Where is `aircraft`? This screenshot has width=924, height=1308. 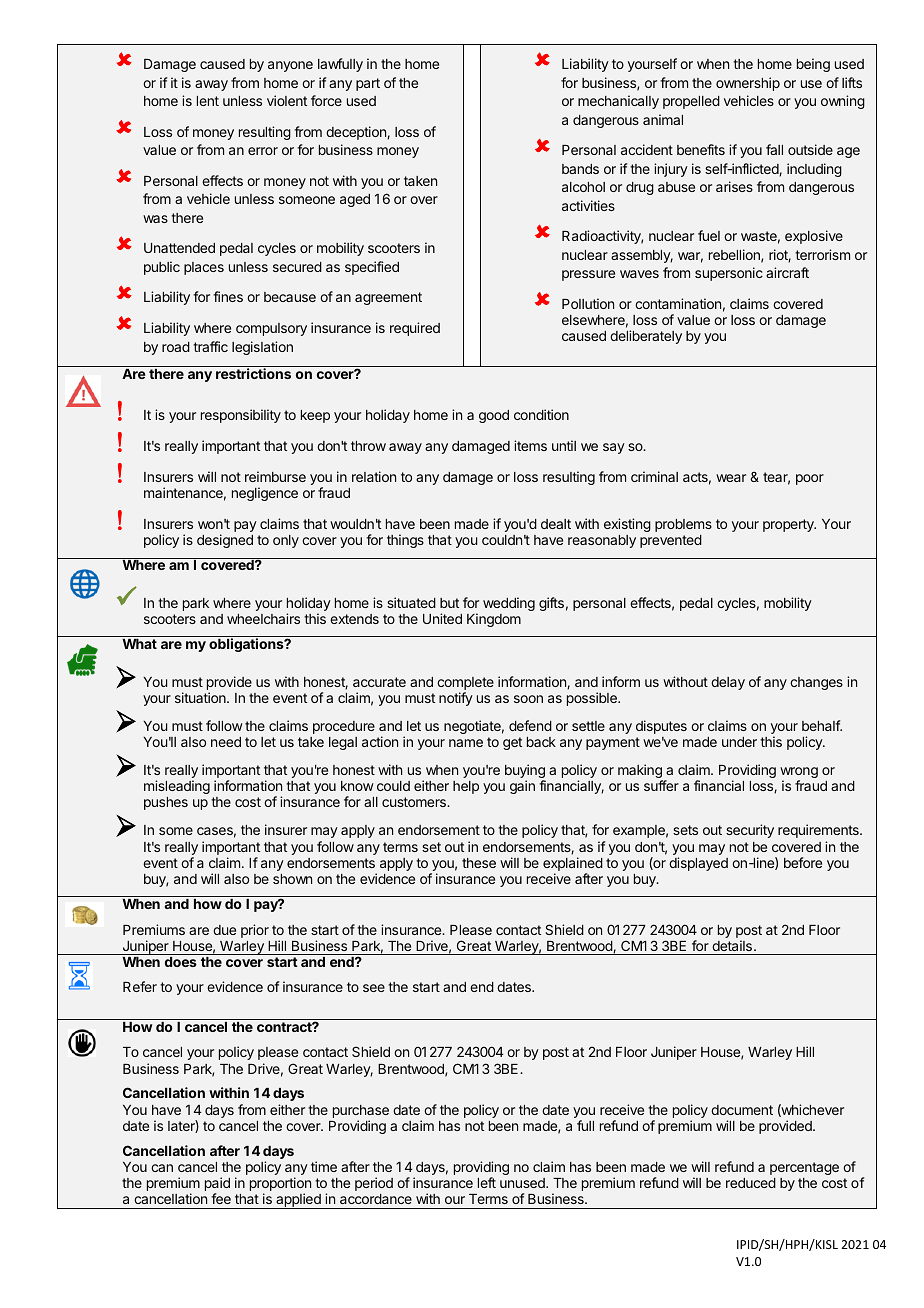
aircraft is located at coordinates (787, 272).
